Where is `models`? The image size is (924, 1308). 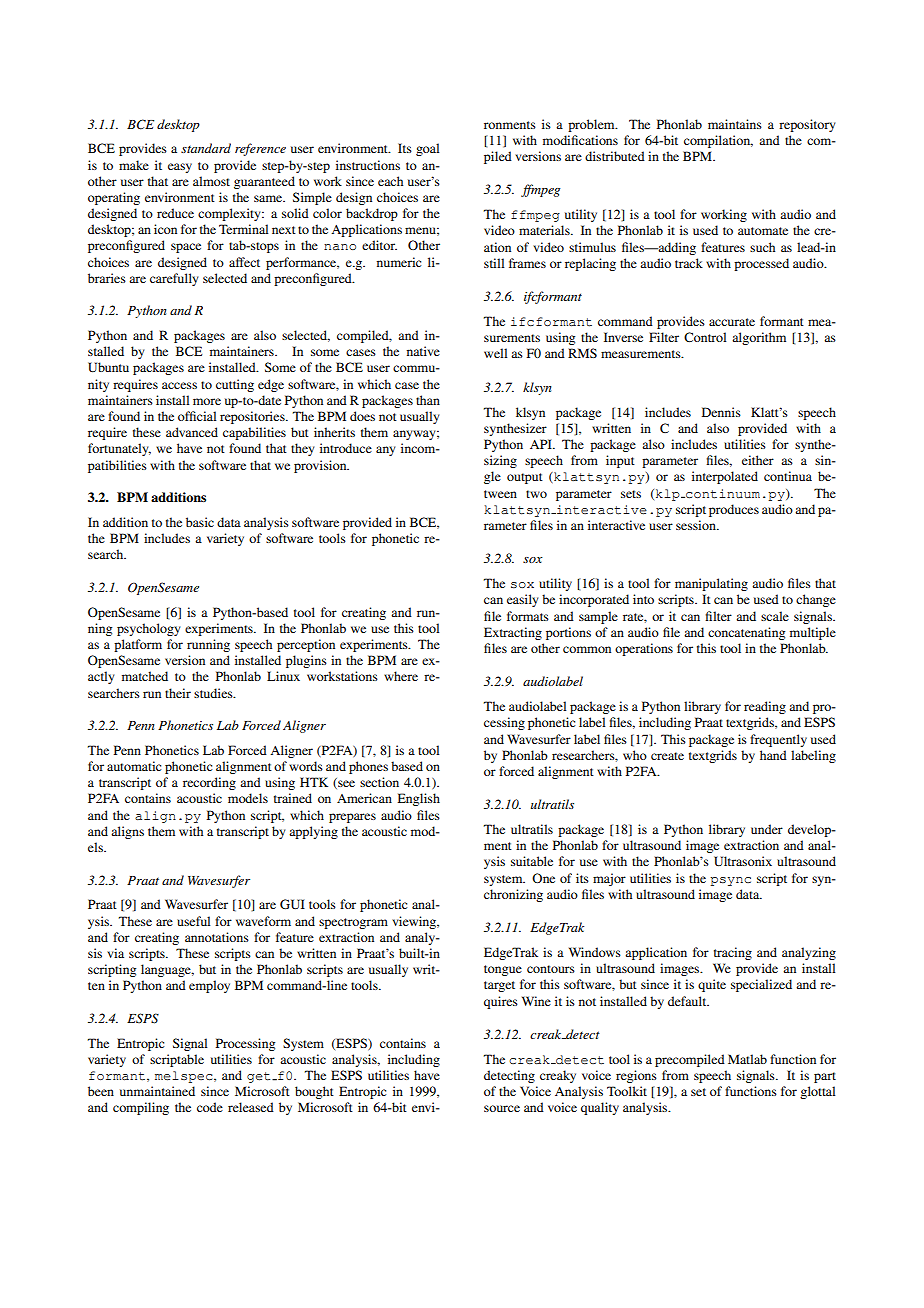 models is located at coordinates (248, 798).
